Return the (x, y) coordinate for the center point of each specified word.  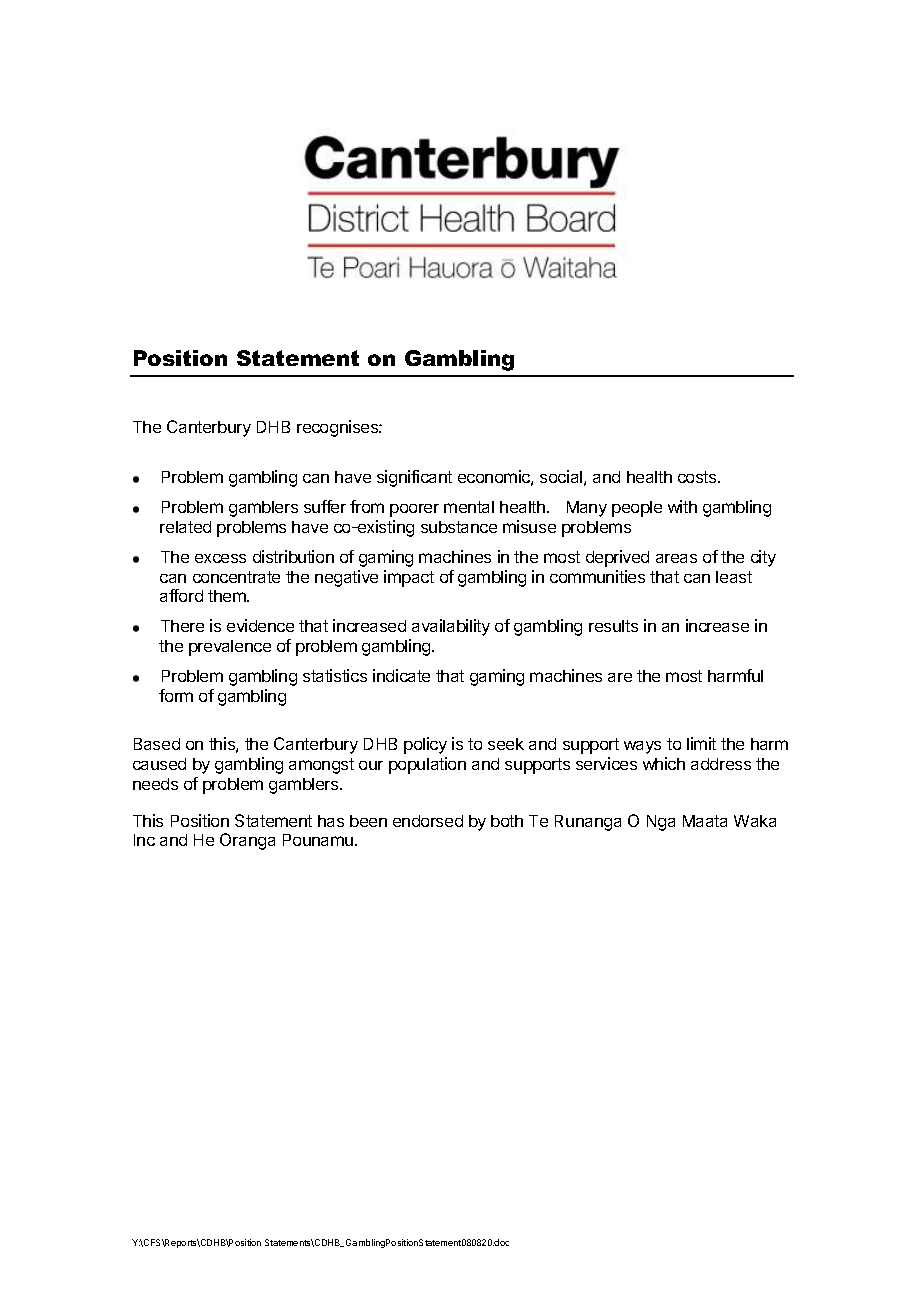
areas (676, 558)
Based (157, 744)
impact (409, 578)
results (613, 626)
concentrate (236, 577)
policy (425, 745)
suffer (325, 506)
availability (451, 627)
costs (698, 477)
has (331, 821)
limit (701, 743)
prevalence (230, 648)
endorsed (428, 821)
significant (414, 478)
